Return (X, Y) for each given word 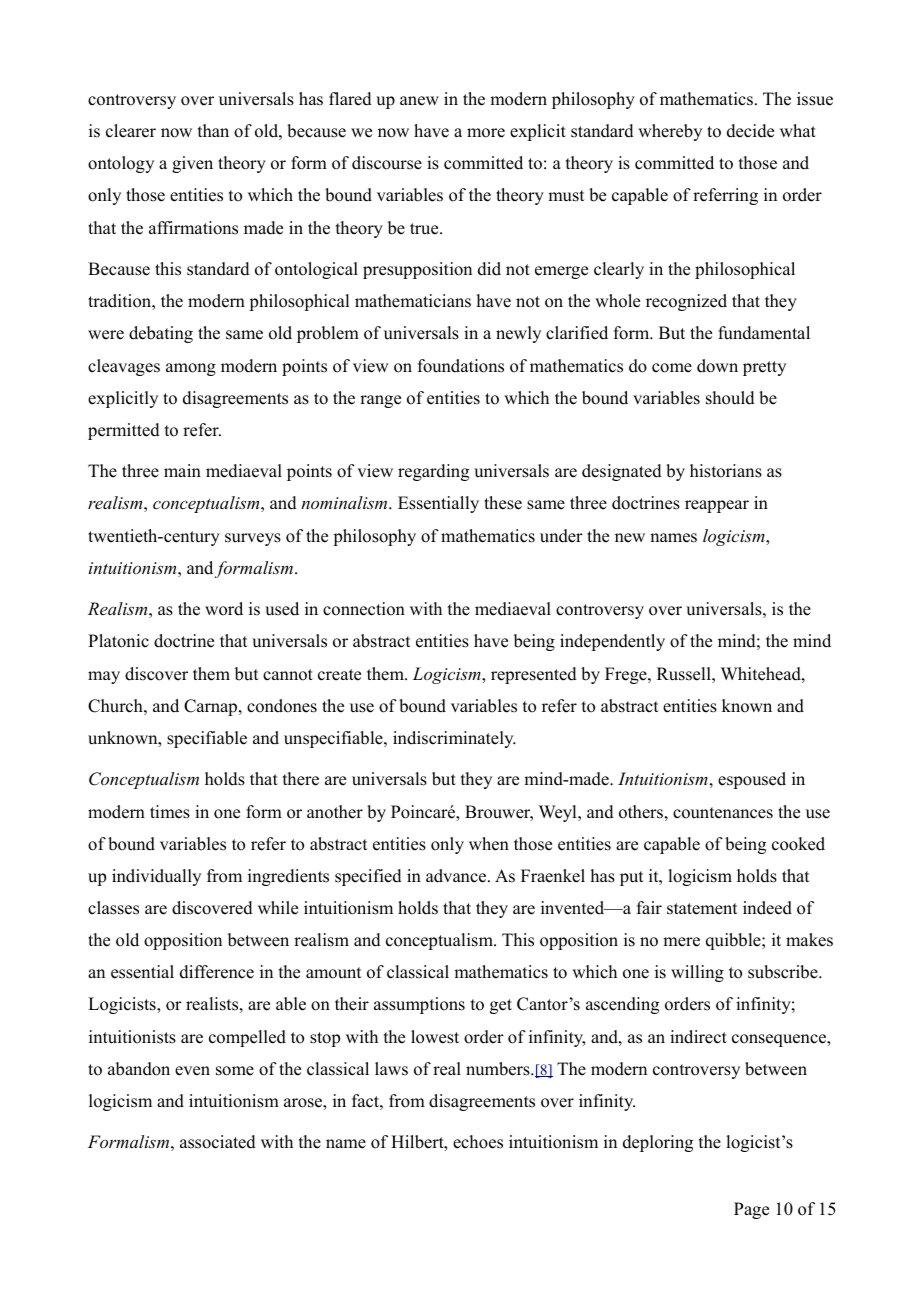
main (182, 470)
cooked (798, 844)
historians (726, 471)
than (213, 130)
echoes (478, 1142)
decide (750, 131)
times (170, 812)
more (486, 133)
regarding (433, 472)
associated (218, 1142)
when (489, 844)
